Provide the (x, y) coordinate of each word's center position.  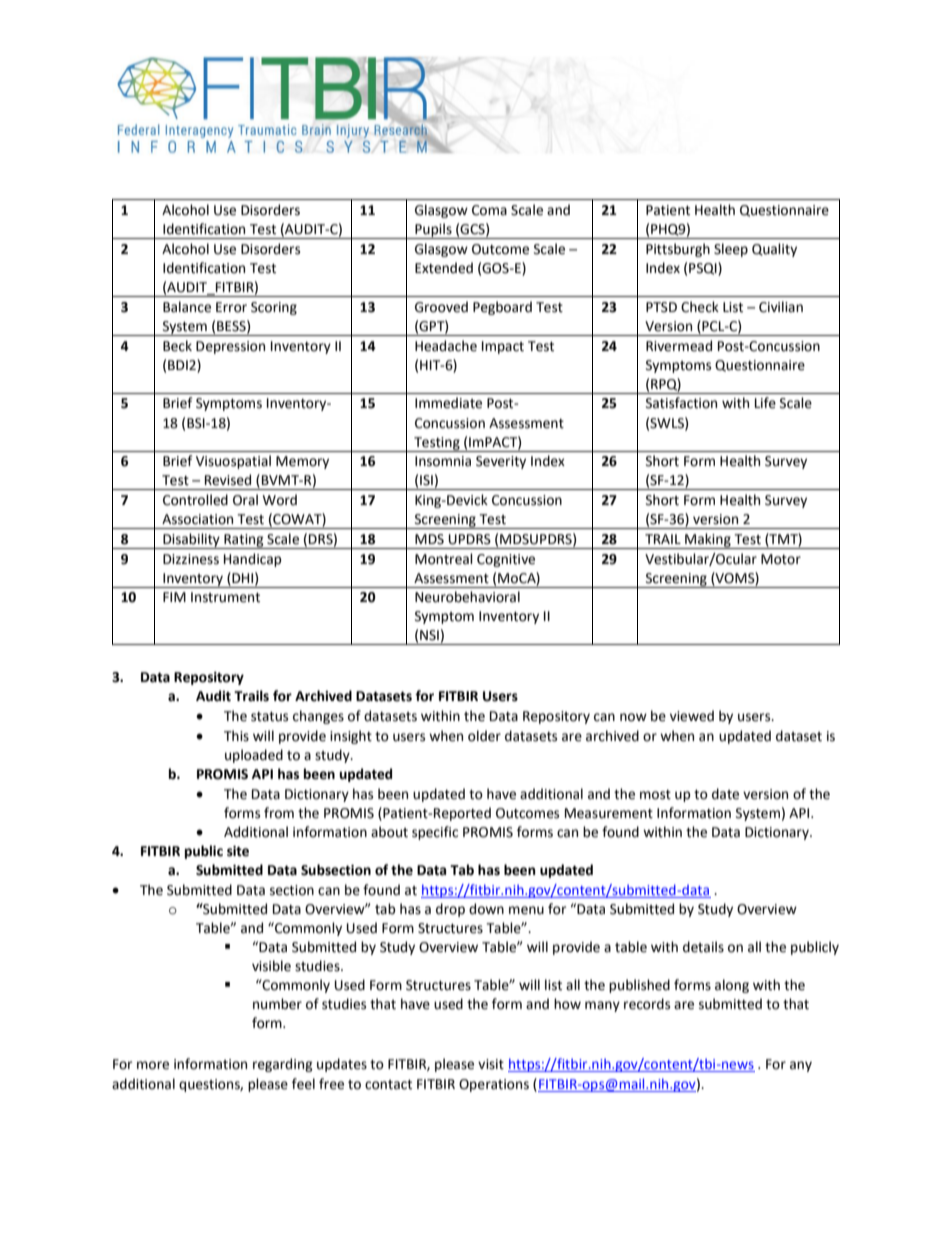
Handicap (253, 560)
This (236, 736)
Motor (781, 559)
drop (450, 910)
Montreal (444, 559)
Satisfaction (681, 403)
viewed (692, 716)
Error (231, 307)
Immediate (448, 403)
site (238, 851)
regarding (283, 1065)
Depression (230, 347)
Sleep (731, 250)
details (703, 947)
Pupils (433, 231)
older (484, 736)
